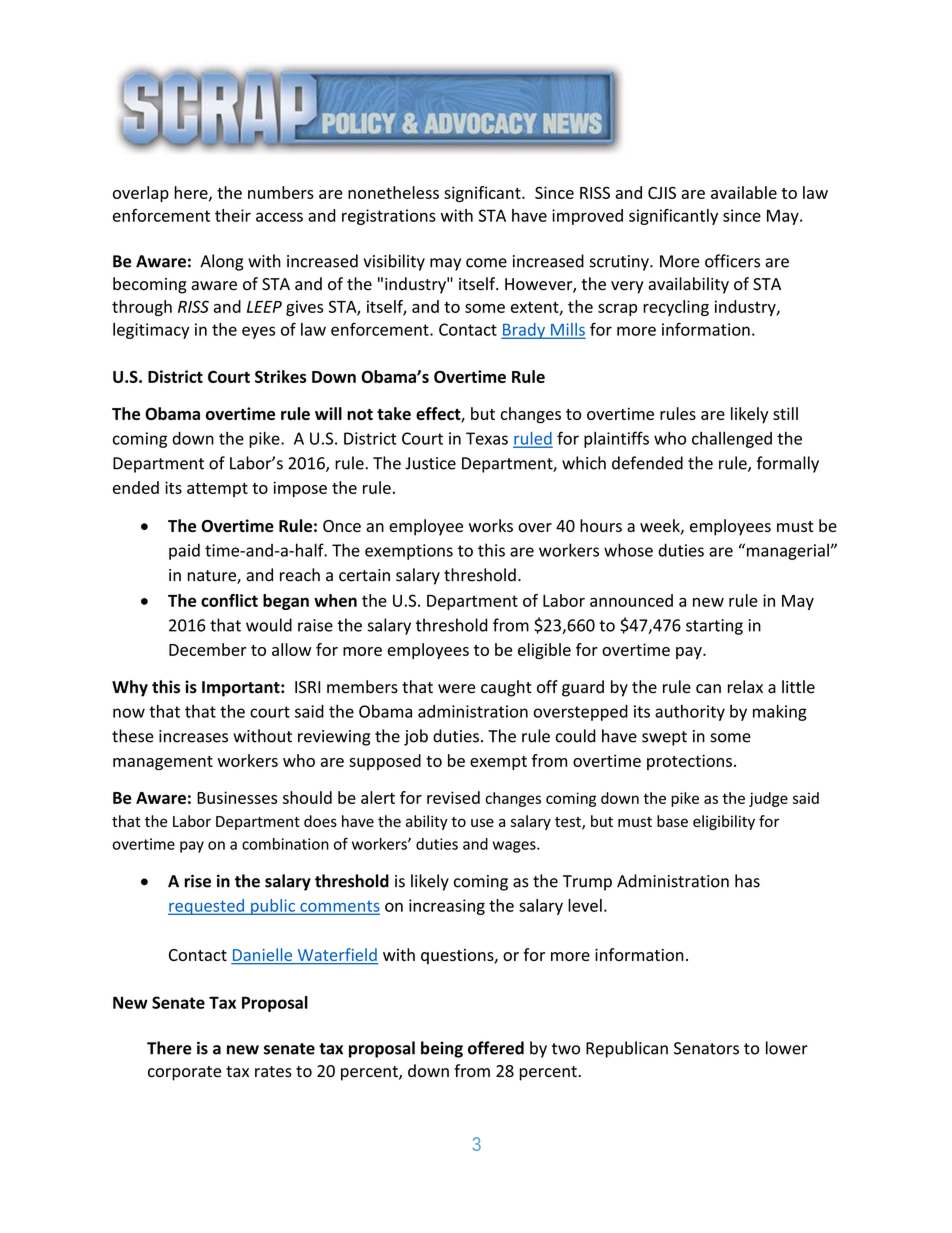  What do you see at coordinates (486, 263) in the page?
I see `come` at bounding box center [486, 263].
